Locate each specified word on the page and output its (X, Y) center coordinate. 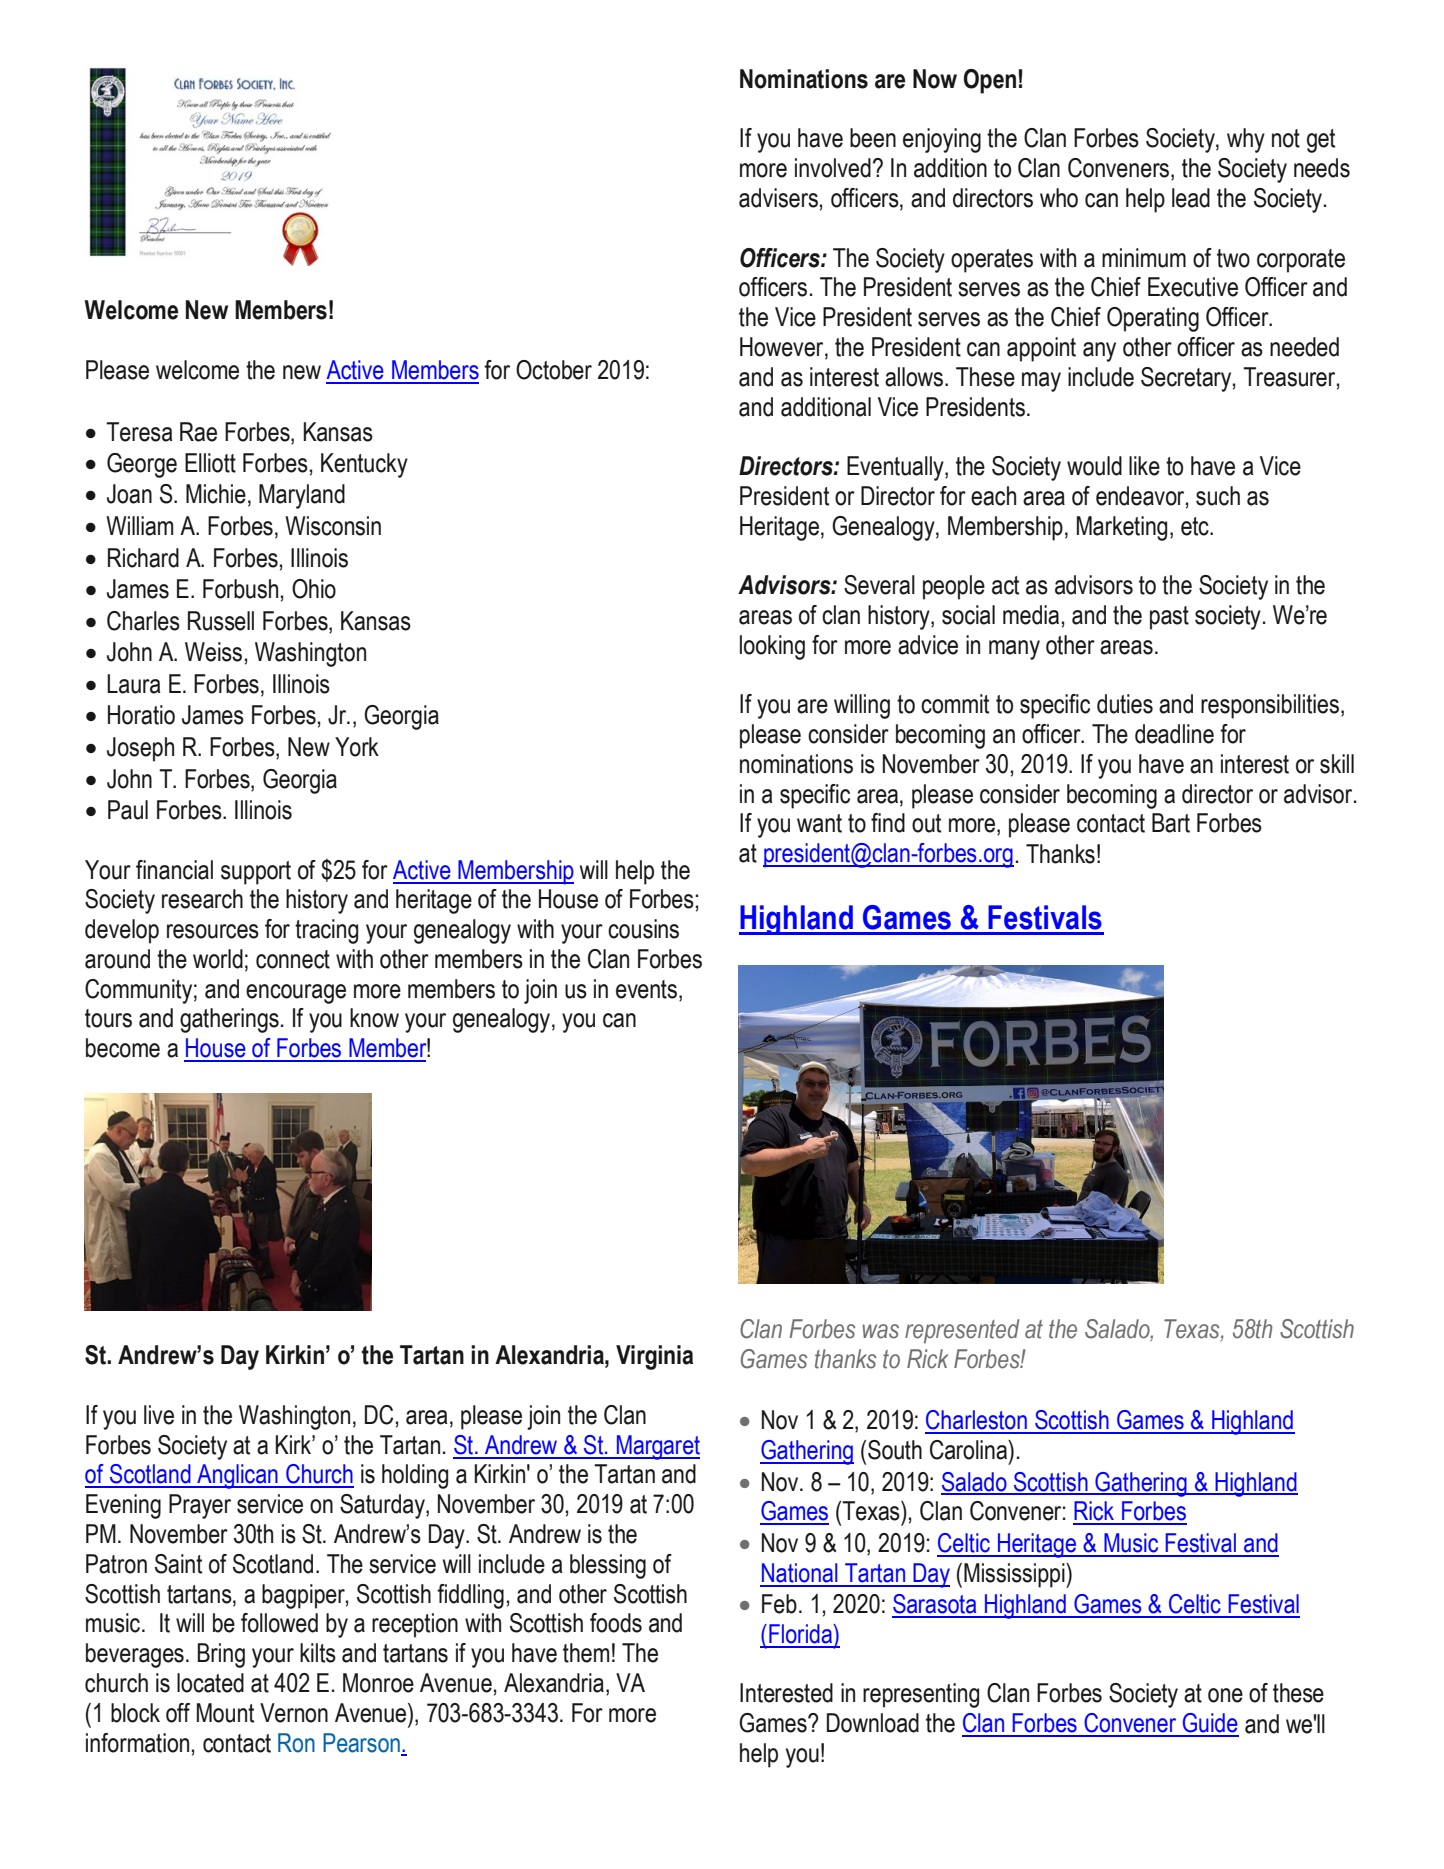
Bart (1171, 823)
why (1246, 140)
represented (962, 1331)
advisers (778, 198)
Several (879, 585)
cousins (643, 929)
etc (1196, 526)
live (159, 1415)
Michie (216, 494)
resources (213, 931)
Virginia (654, 1357)
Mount (225, 1713)
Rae (198, 432)
